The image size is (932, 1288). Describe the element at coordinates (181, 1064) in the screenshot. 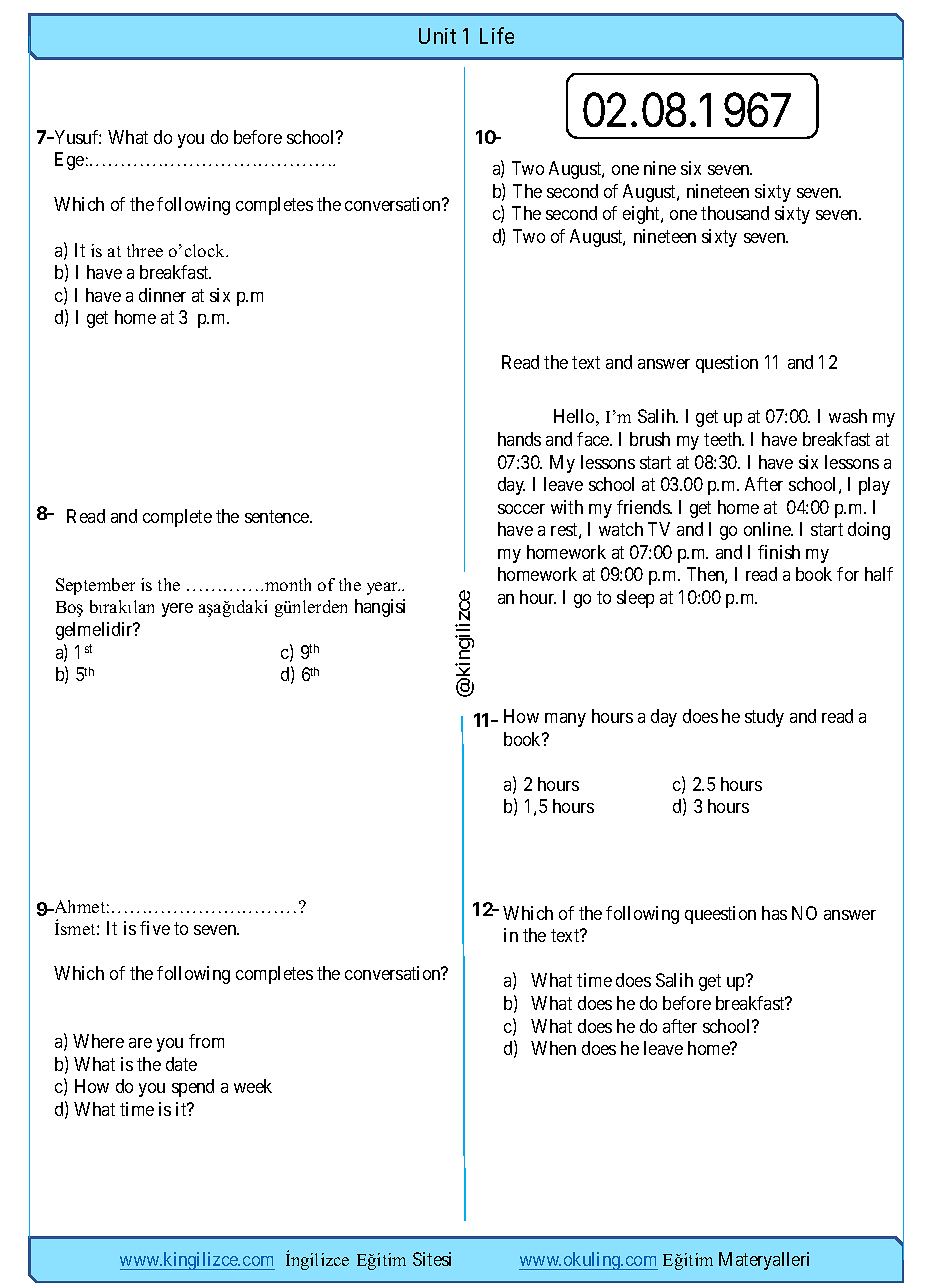

I see `date` at that location.
